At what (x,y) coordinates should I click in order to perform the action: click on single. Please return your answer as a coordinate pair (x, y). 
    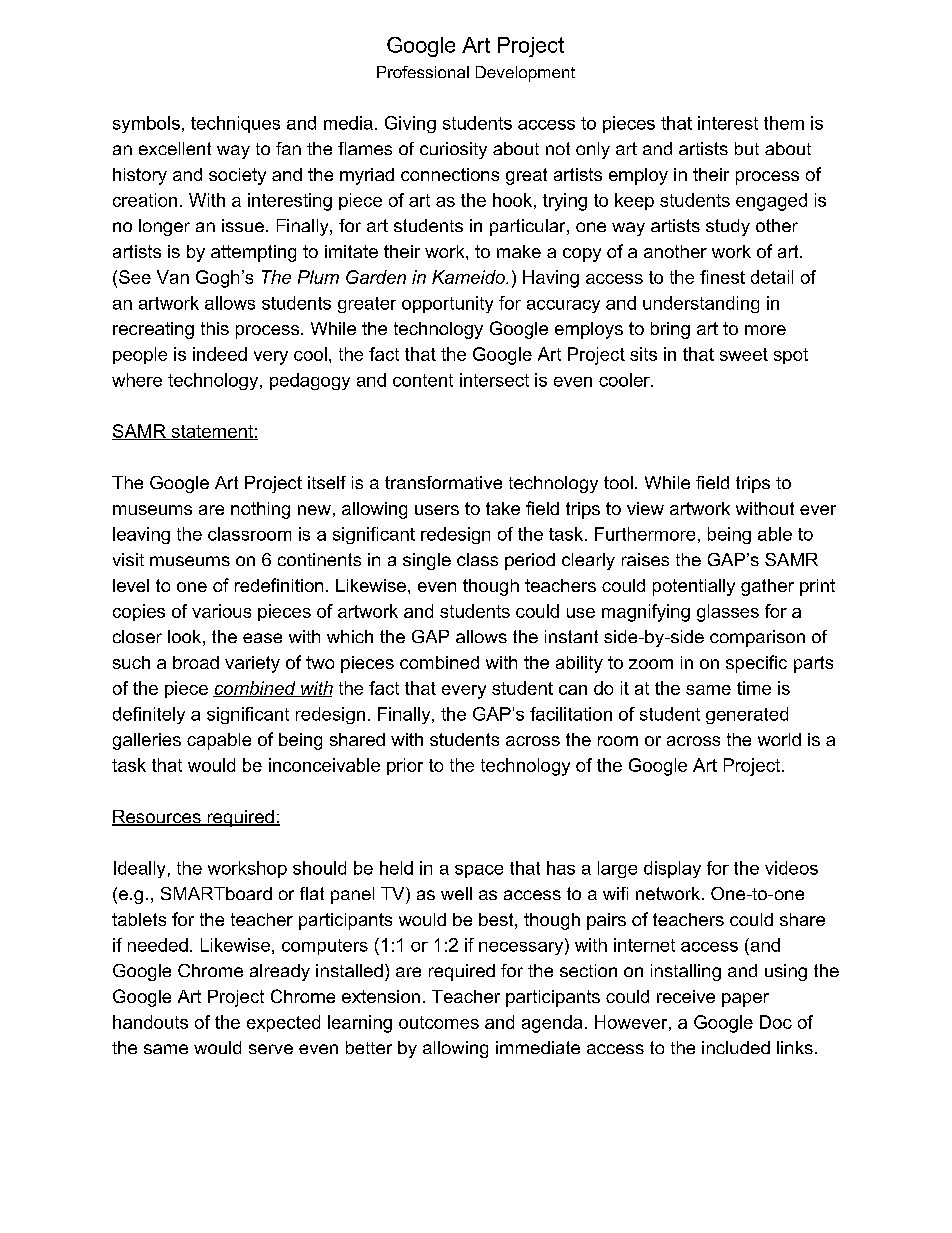
    Looking at the image, I should click on (427, 561).
